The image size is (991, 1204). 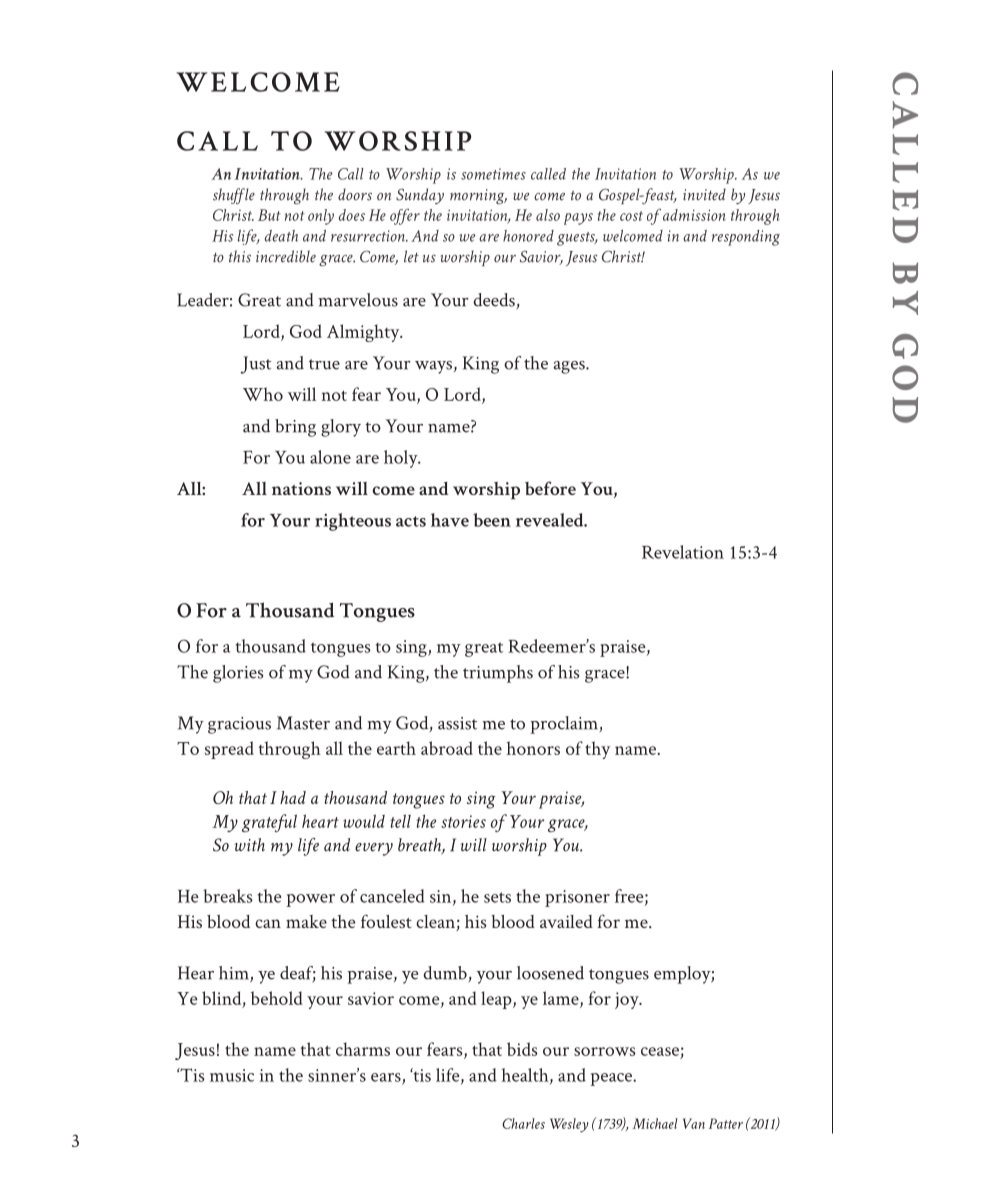 I want to click on had, so click(x=293, y=797).
